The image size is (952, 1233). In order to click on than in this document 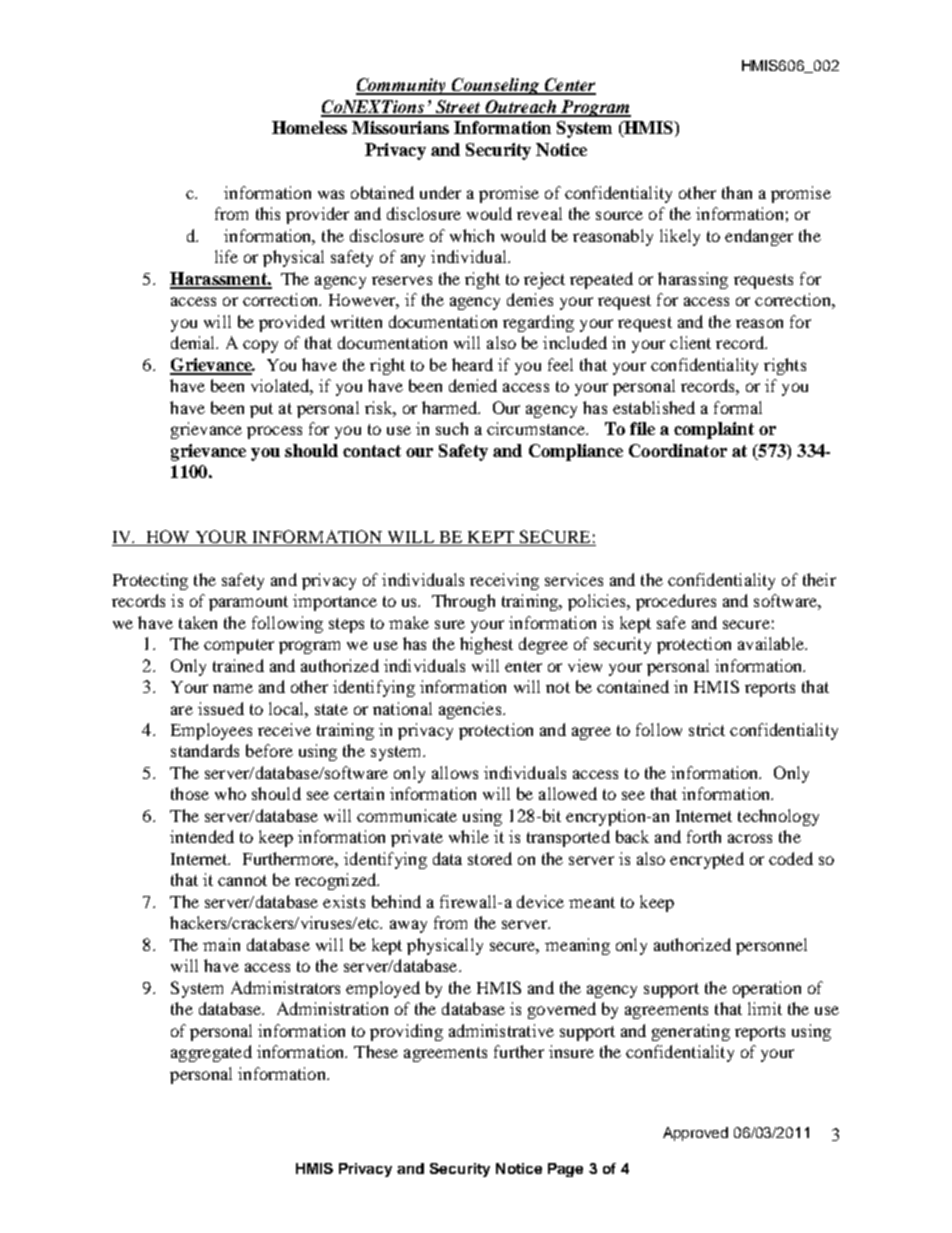, I will do `click(737, 192)`.
